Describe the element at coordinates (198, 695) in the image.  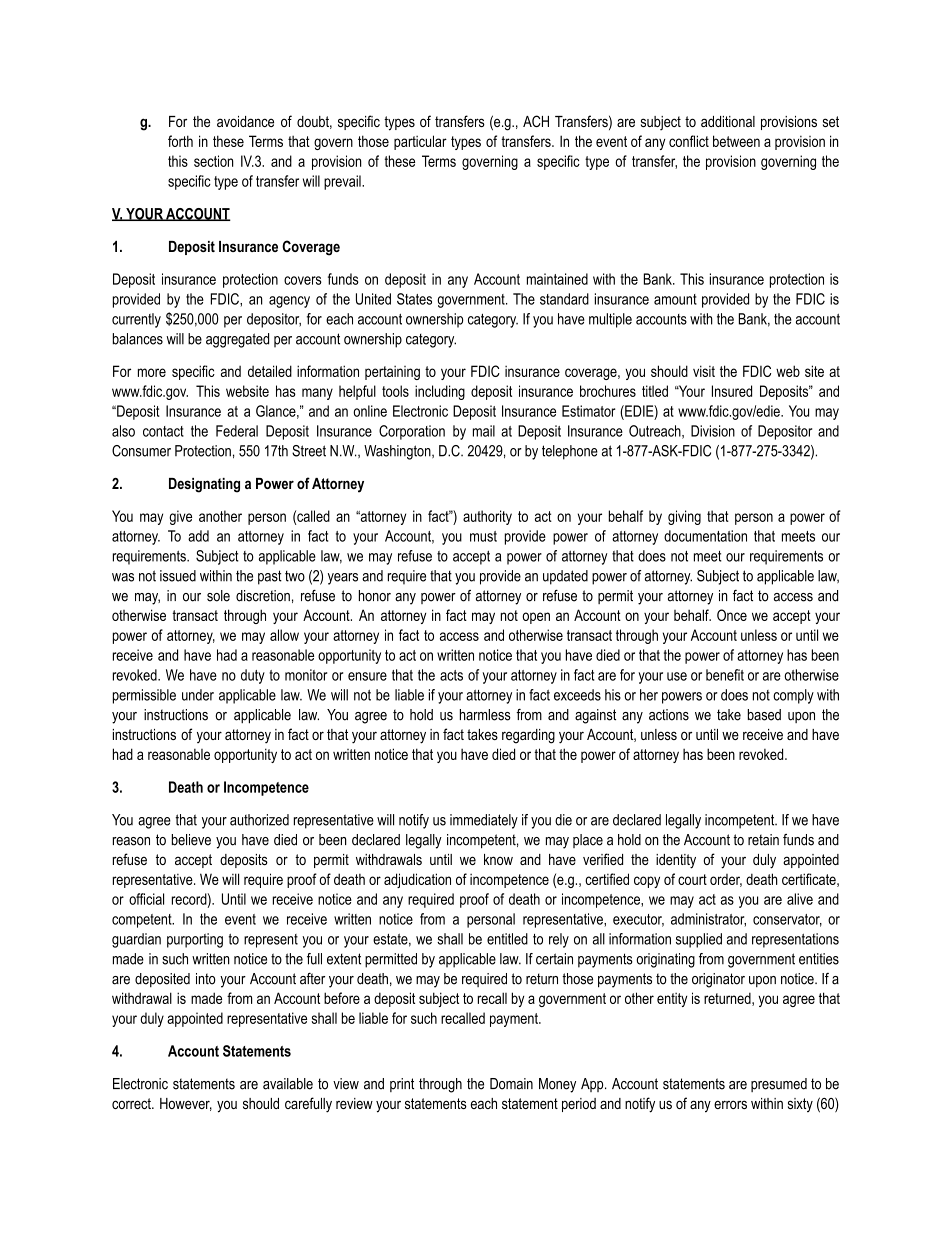
I see `under` at that location.
